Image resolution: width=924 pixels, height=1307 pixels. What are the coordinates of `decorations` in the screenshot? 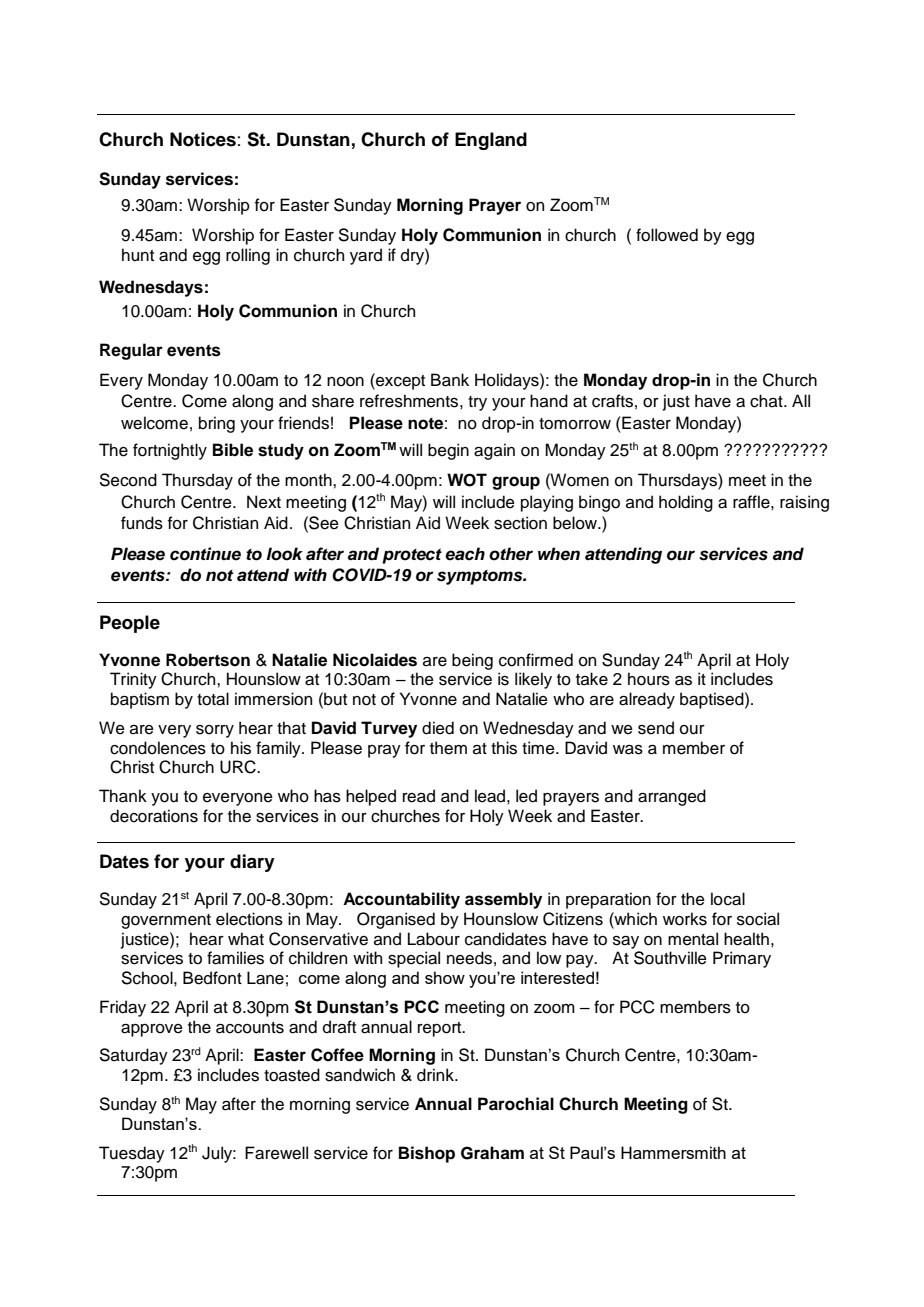 It's located at (154, 816).
